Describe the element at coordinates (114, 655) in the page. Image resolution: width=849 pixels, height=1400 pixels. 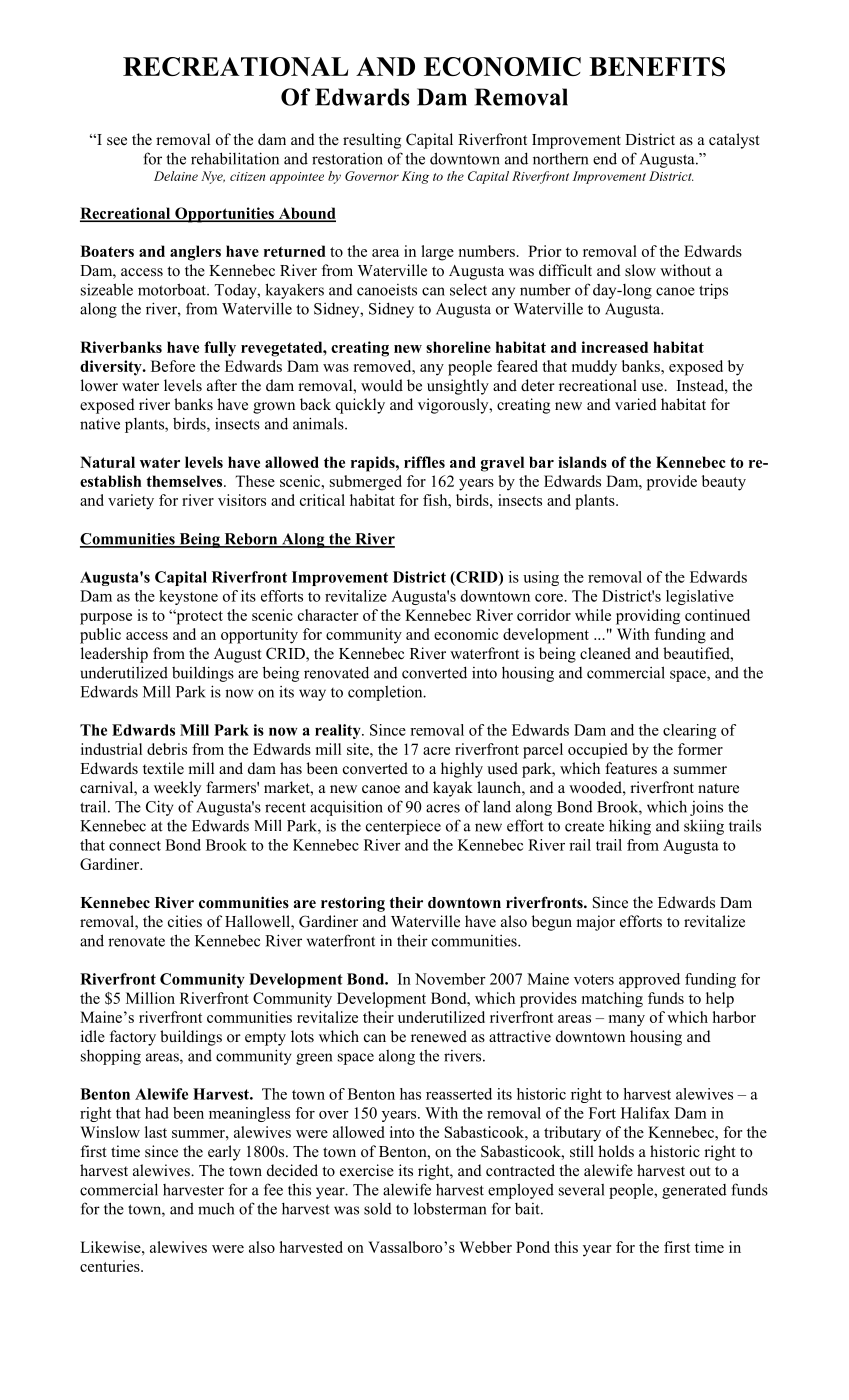
I see `leadership` at that location.
